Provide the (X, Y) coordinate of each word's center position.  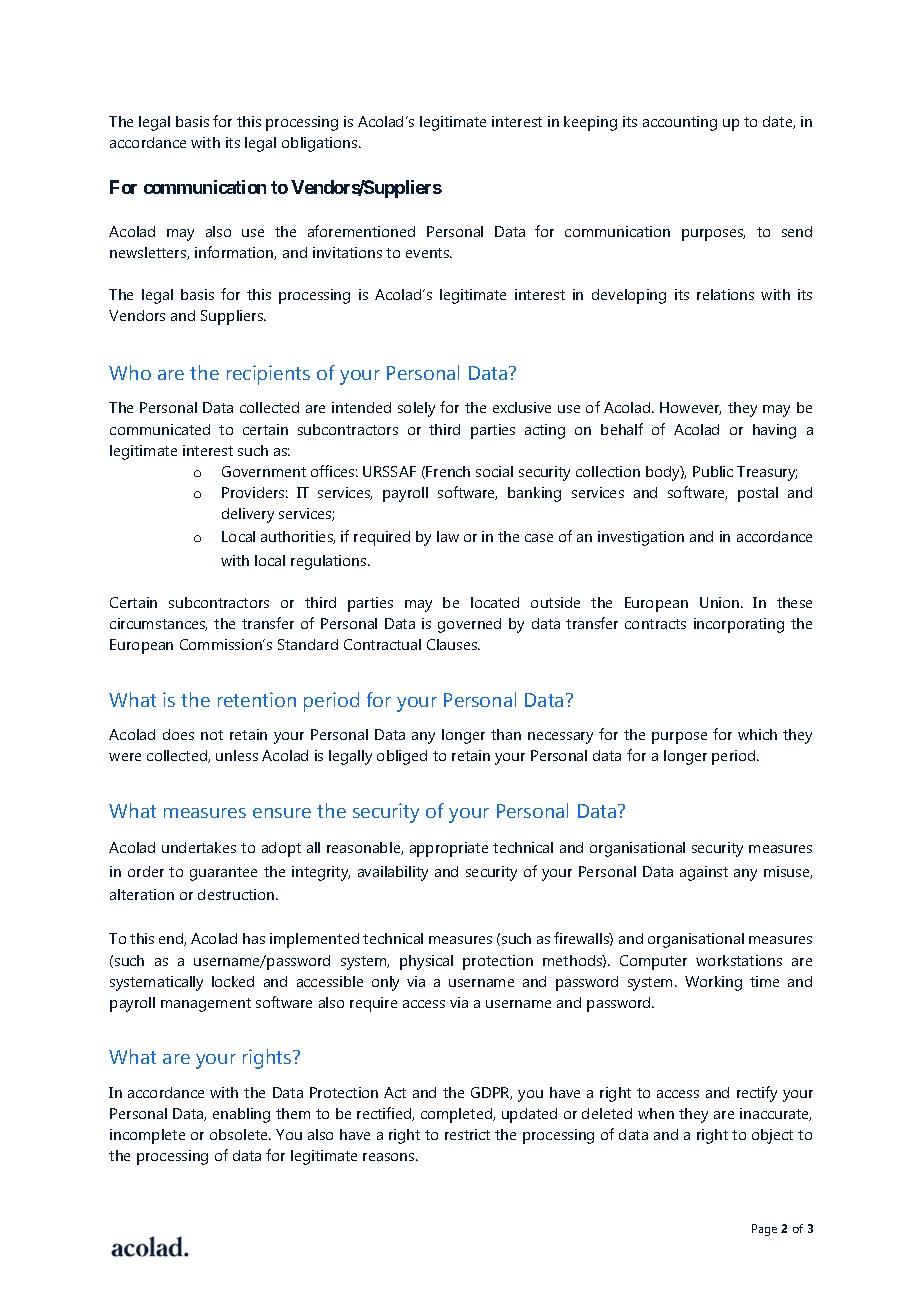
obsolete (240, 1134)
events (428, 253)
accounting (680, 123)
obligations (321, 144)
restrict (467, 1134)
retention (257, 699)
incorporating (739, 625)
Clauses (453, 644)
